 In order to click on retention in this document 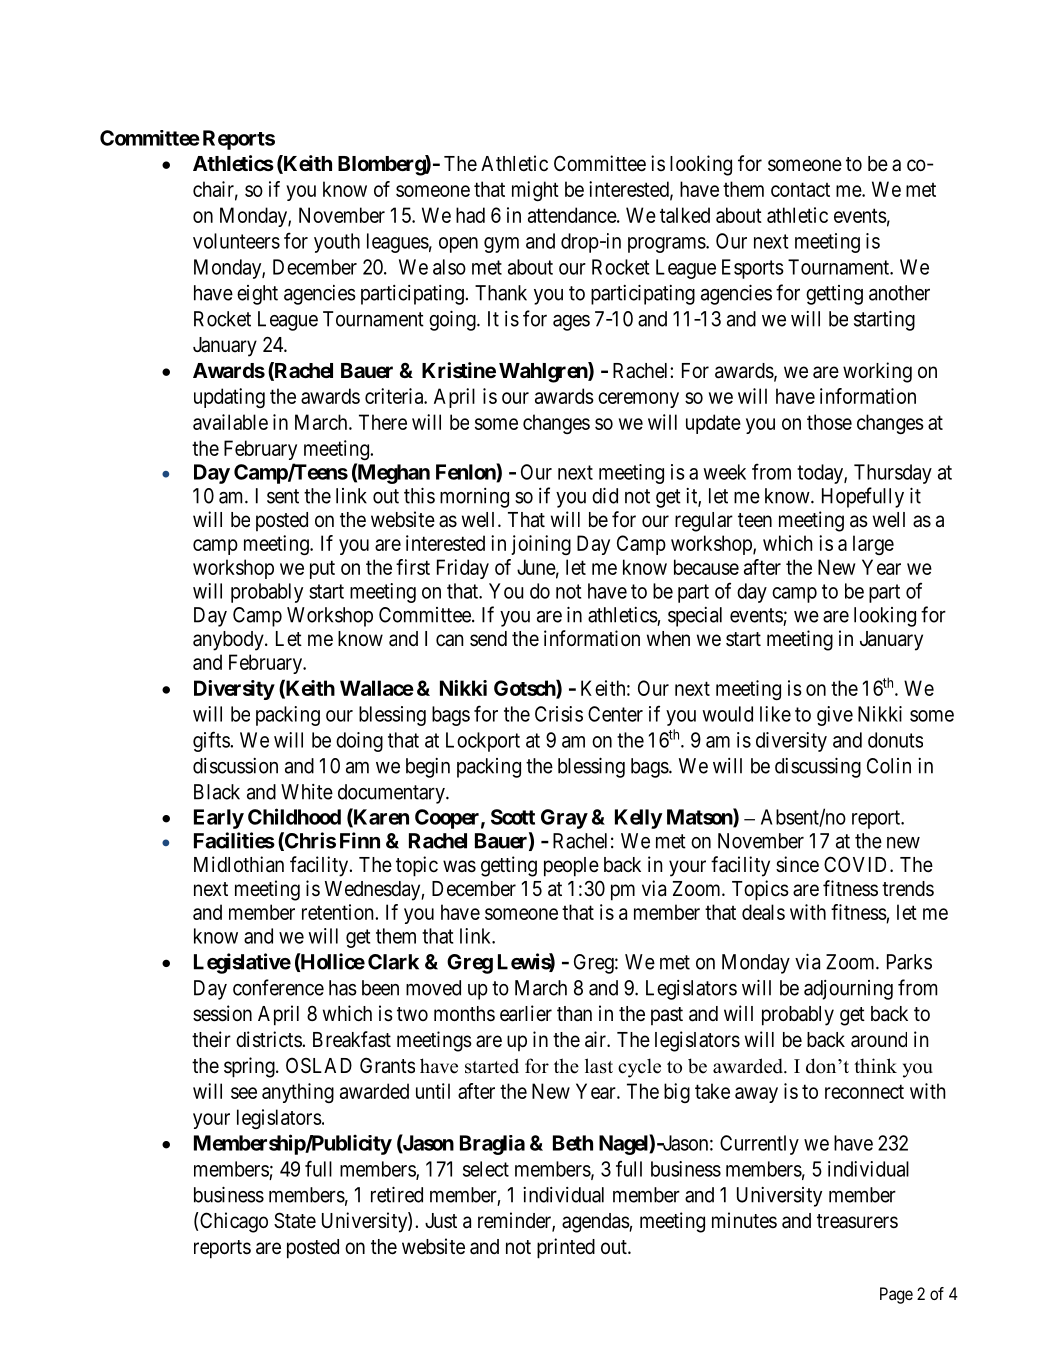, I will do `click(339, 912)`.
